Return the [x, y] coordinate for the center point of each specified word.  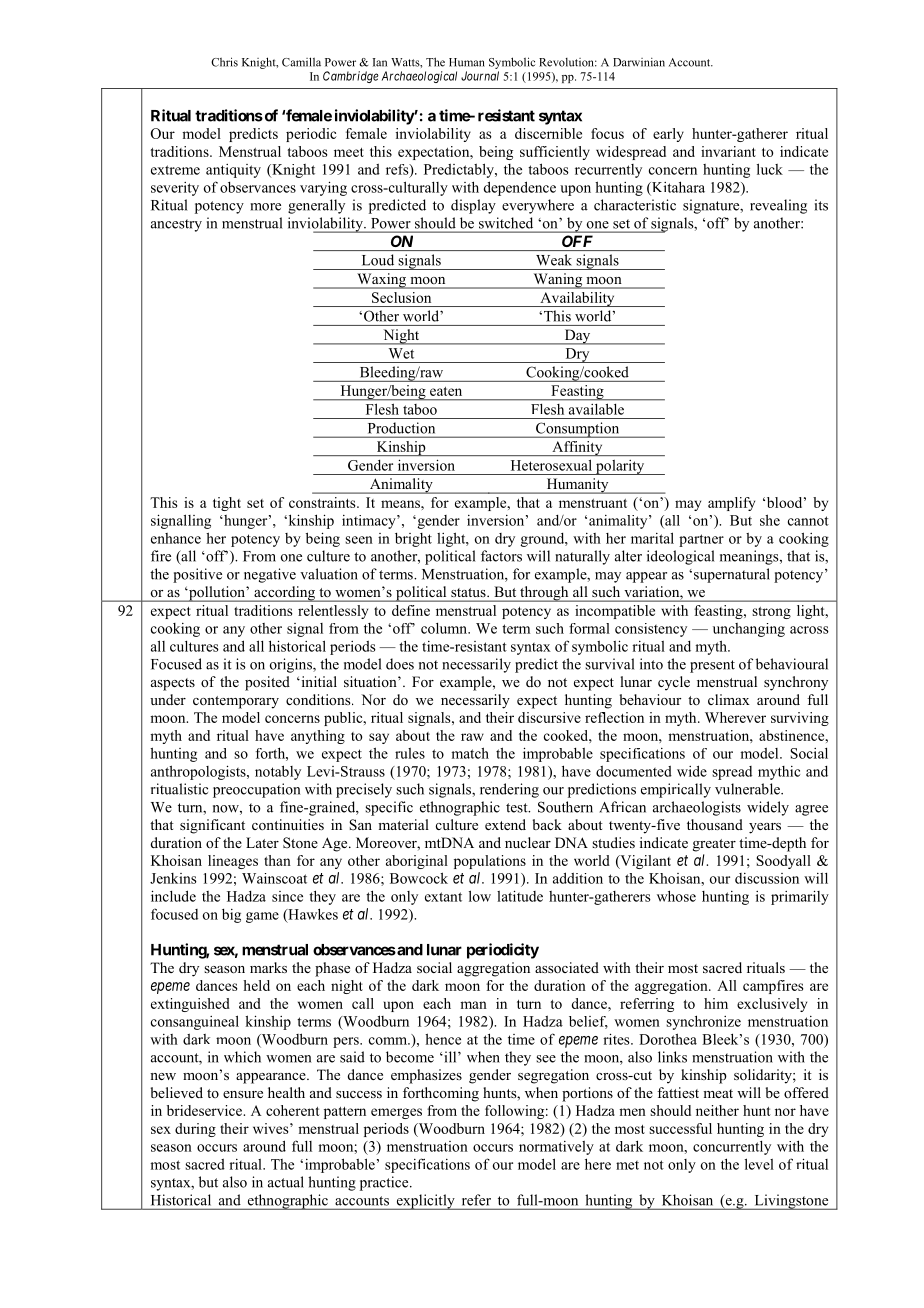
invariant [728, 151]
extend [505, 824]
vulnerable [748, 789]
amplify [731, 504]
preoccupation [256, 790]
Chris [224, 62]
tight [227, 504]
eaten [446, 391]
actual [286, 1182]
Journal [480, 76]
